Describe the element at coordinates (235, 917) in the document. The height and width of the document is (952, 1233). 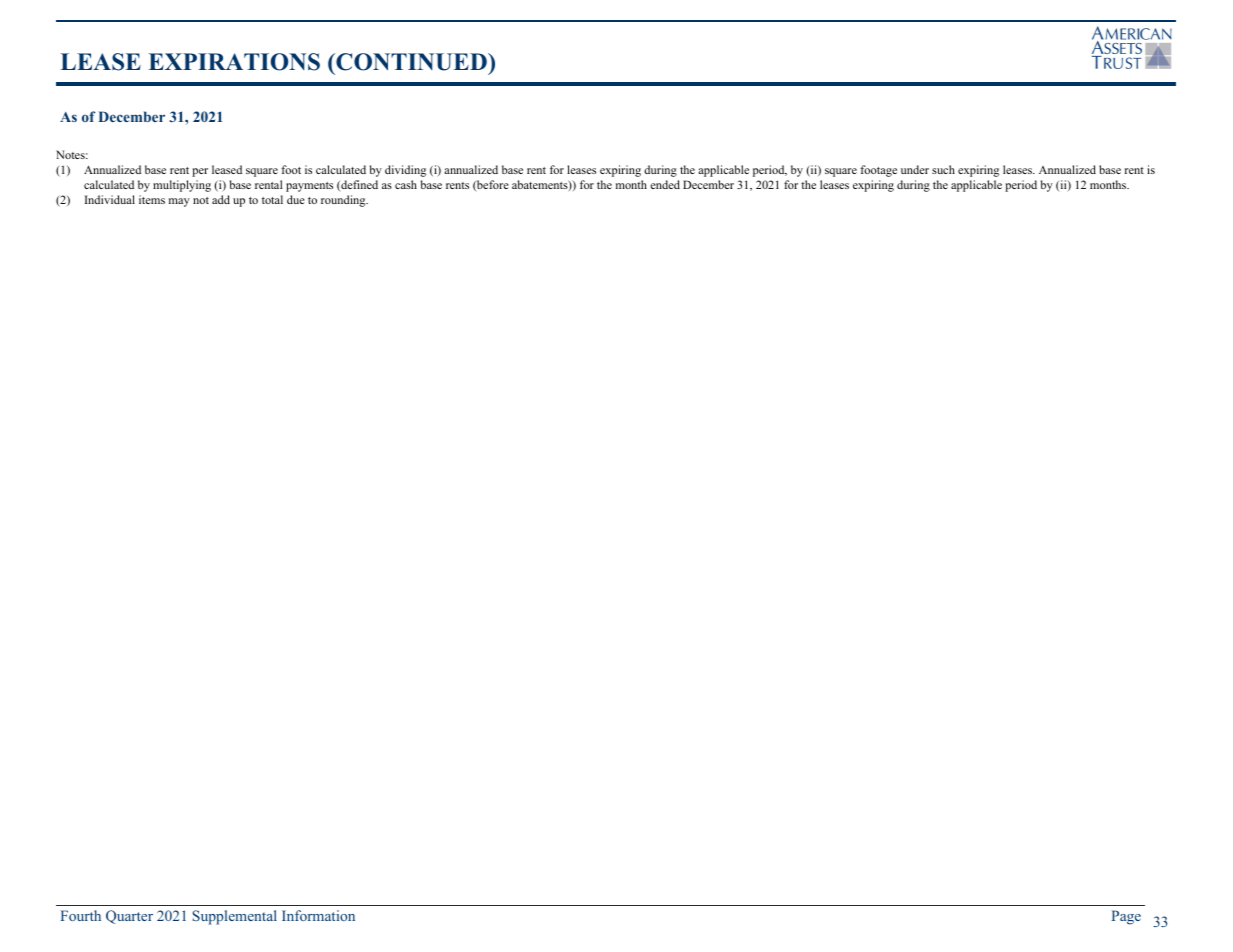
I see `Supplemental` at that location.
